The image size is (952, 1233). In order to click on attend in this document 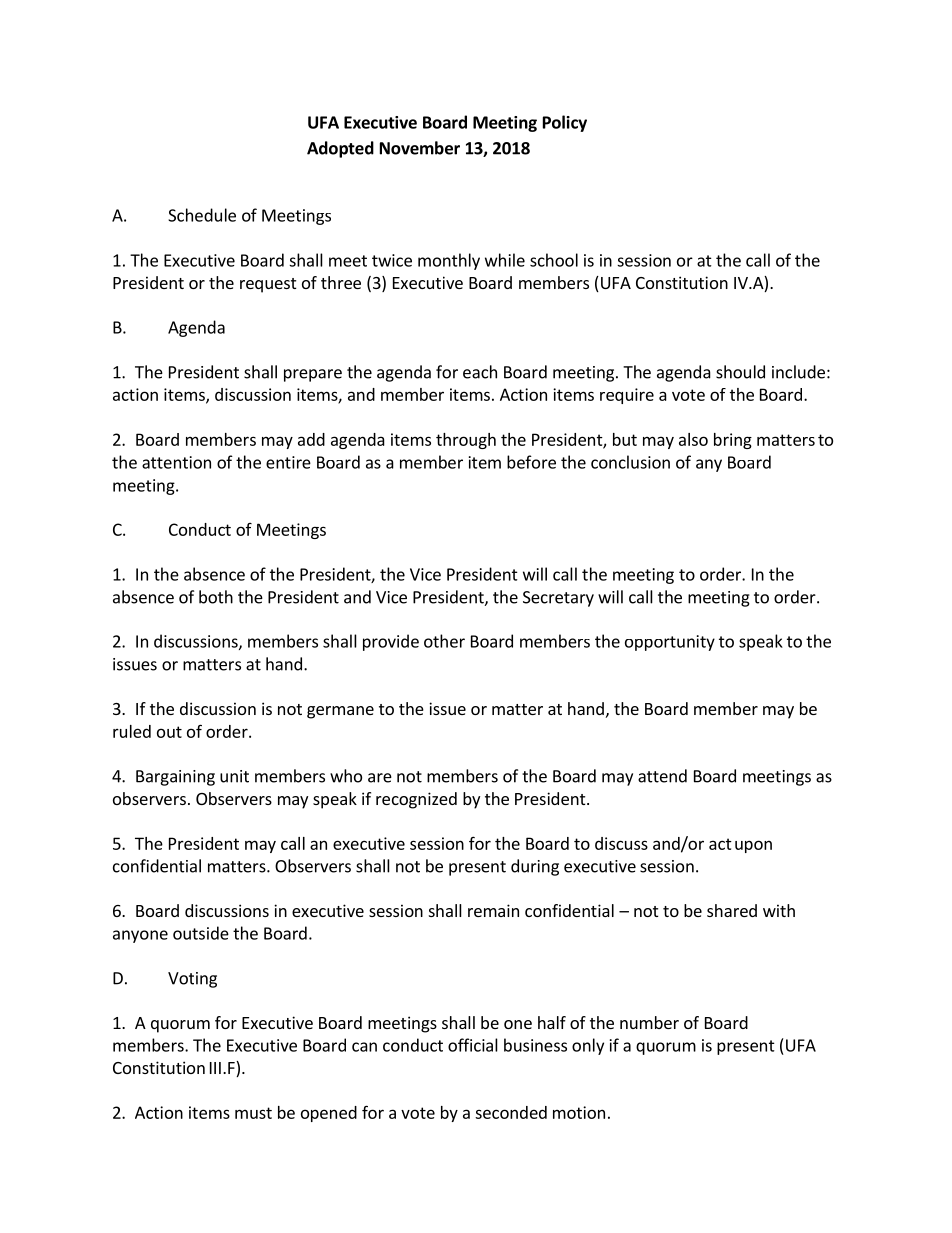, I will do `click(662, 776)`.
